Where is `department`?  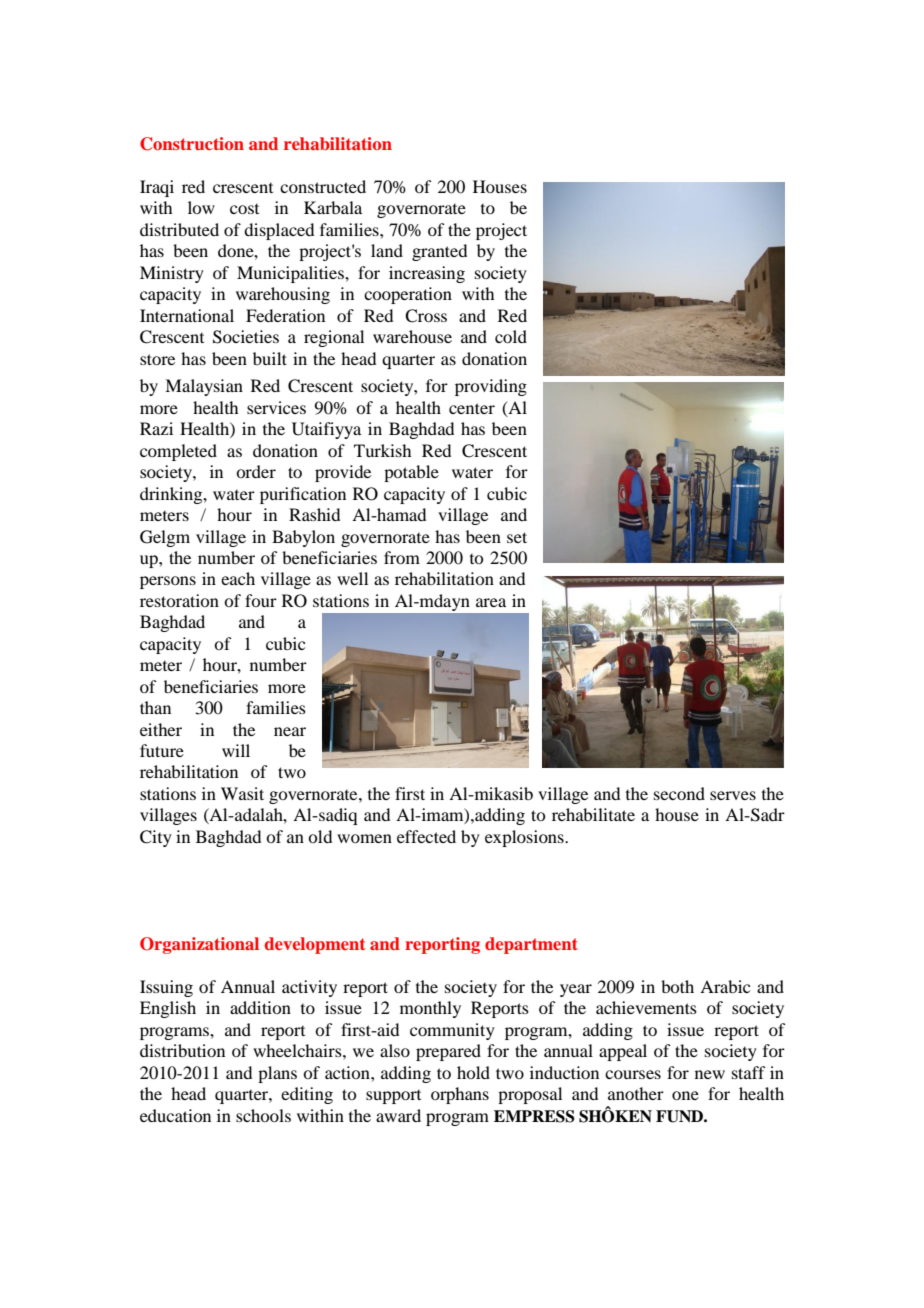 department is located at coordinates (531, 945).
